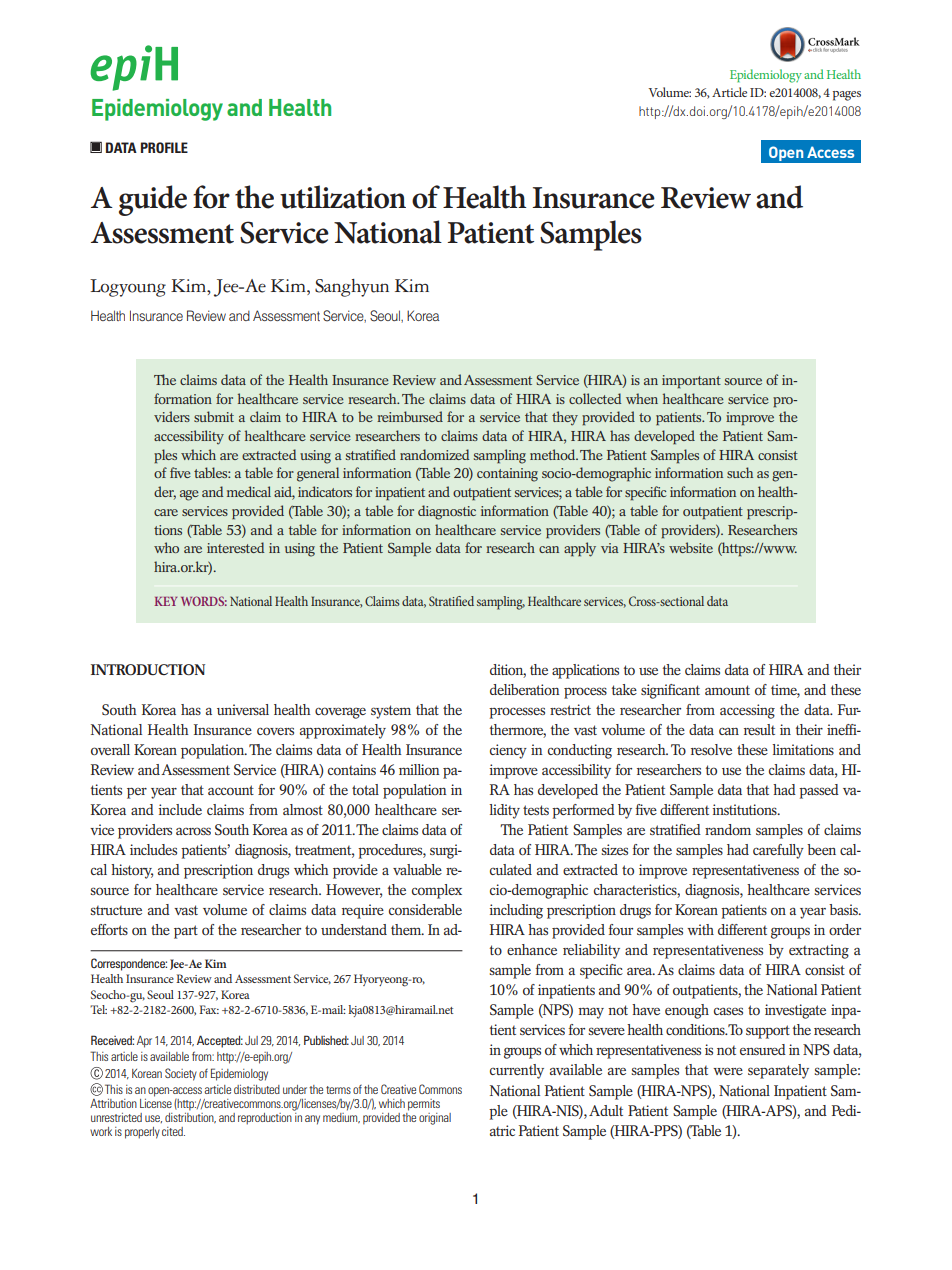  What do you see at coordinates (419, 769) in the image?
I see `million` at bounding box center [419, 769].
